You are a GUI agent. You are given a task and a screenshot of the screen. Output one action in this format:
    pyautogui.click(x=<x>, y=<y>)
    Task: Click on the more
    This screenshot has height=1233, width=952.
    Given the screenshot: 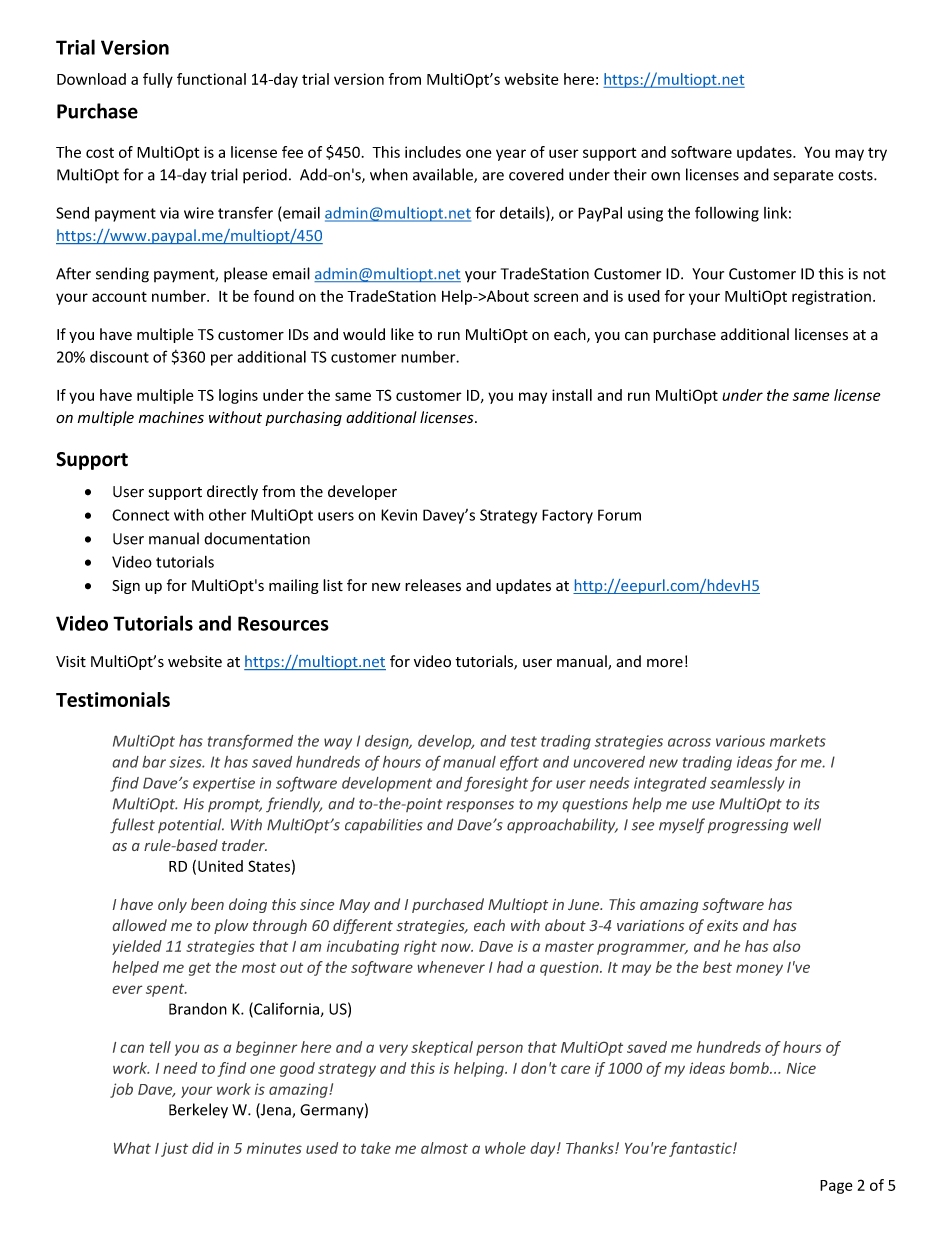 What is the action you would take?
    pyautogui.click(x=665, y=663)
